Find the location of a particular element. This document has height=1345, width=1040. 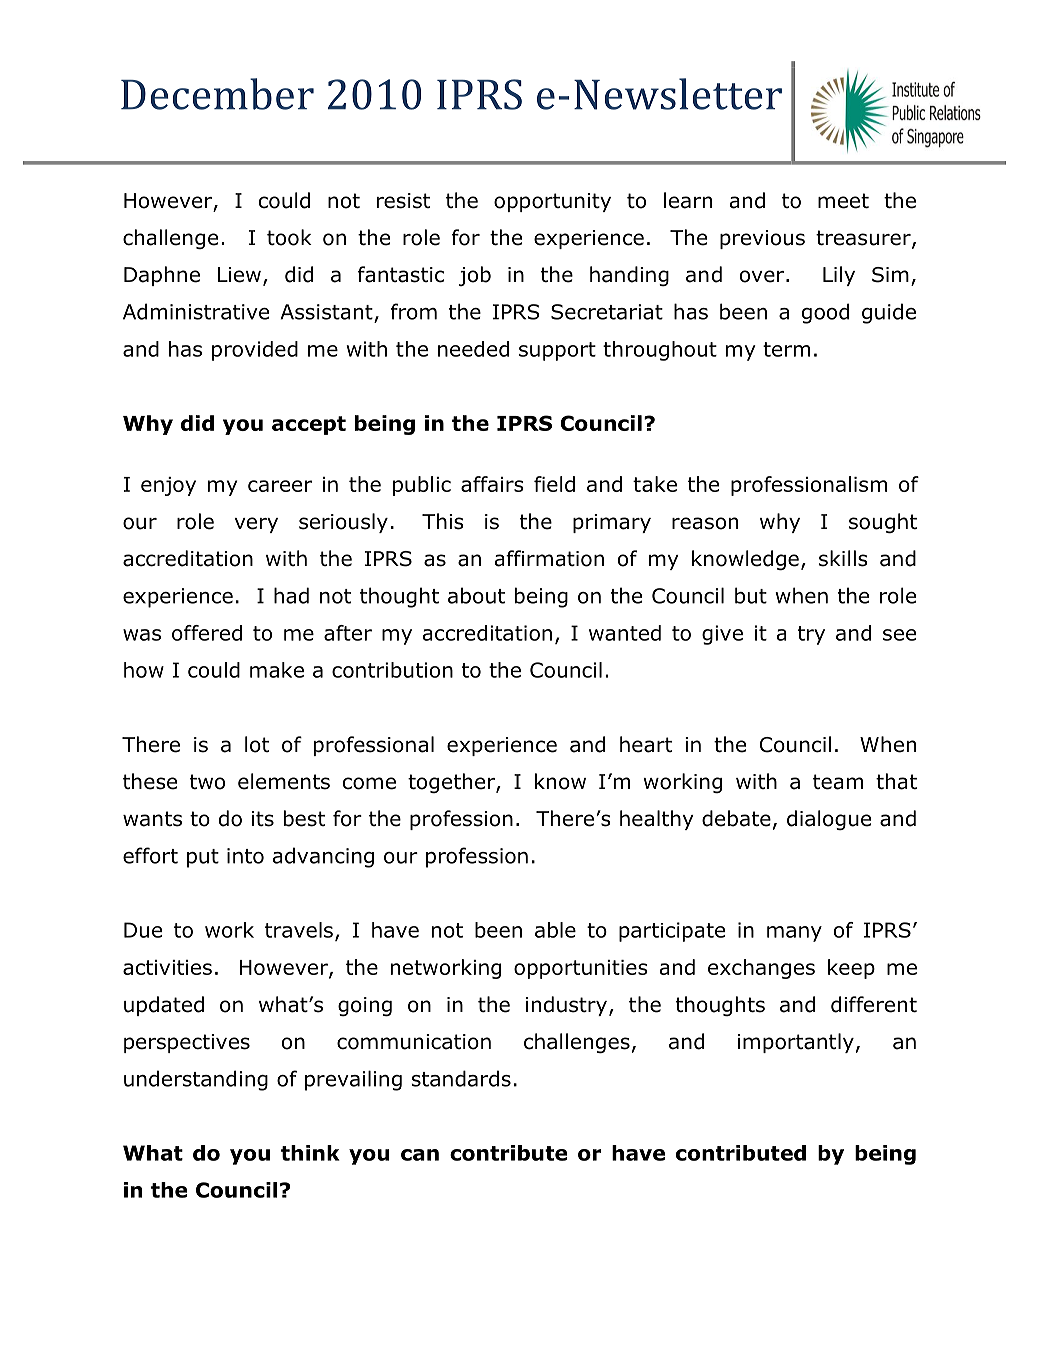

together is located at coordinates (452, 783).
